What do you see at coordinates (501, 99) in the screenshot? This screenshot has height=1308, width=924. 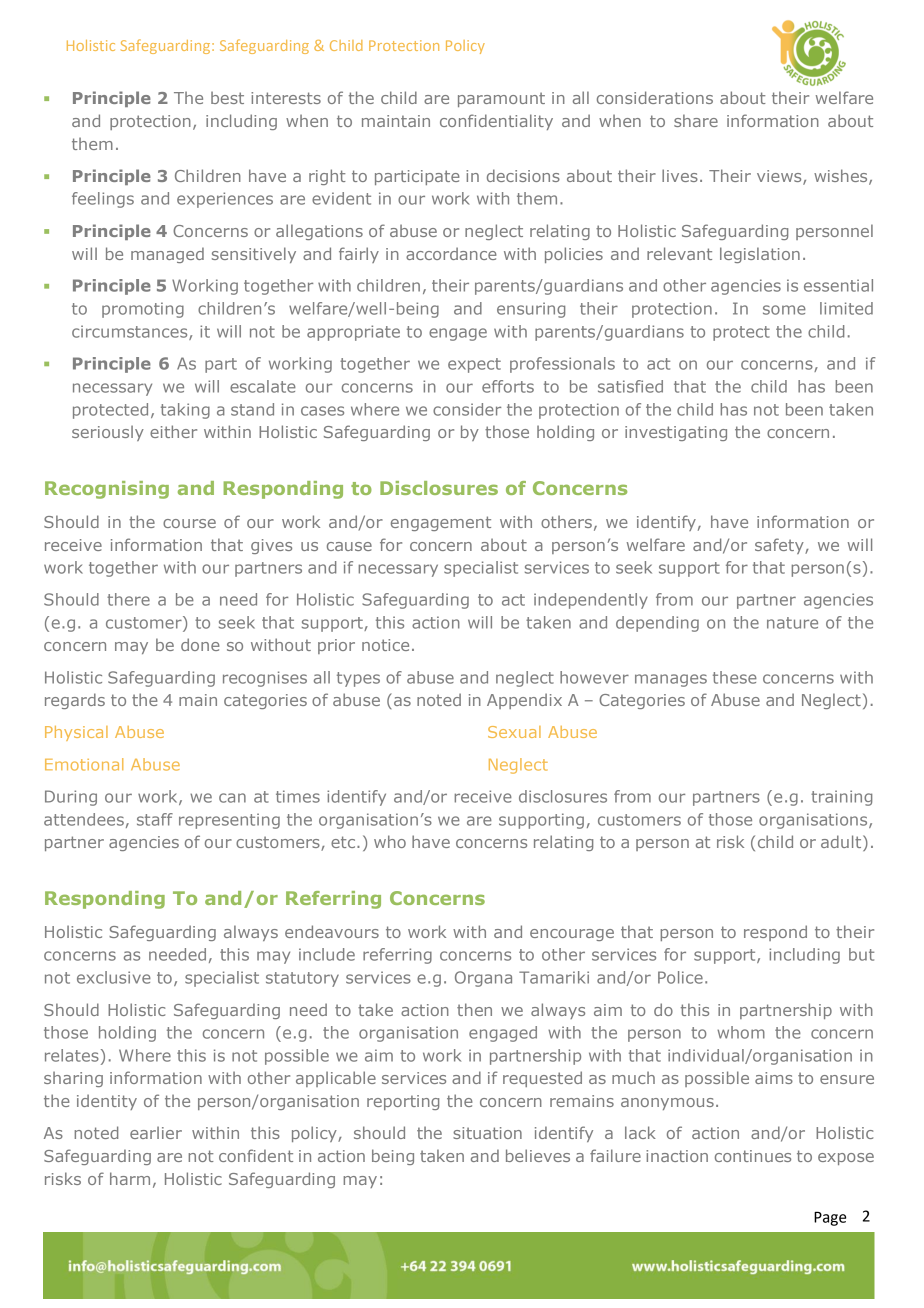 I see `paramount` at bounding box center [501, 99].
